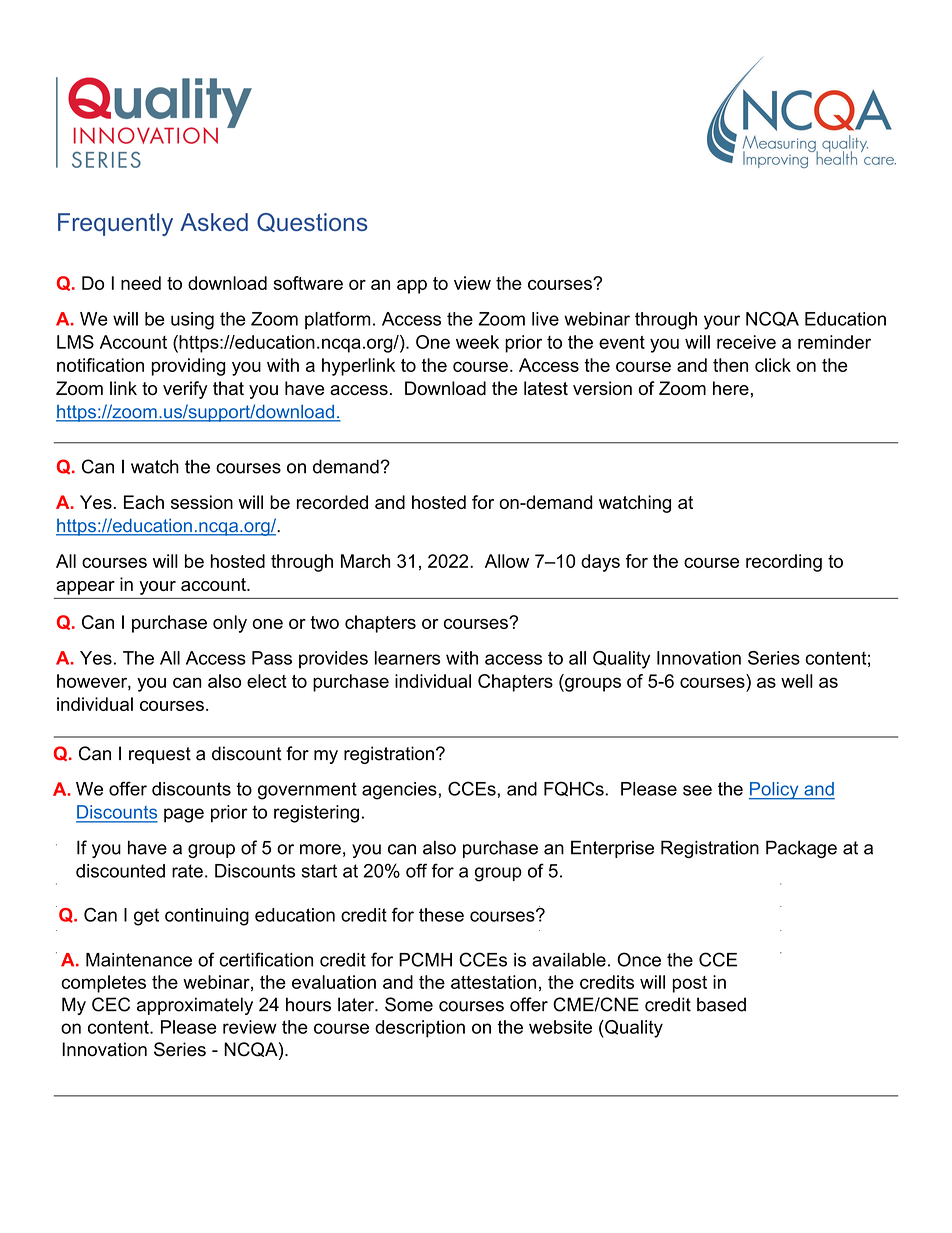 The width and height of the screenshot is (952, 1233). Describe the element at coordinates (185, 390) in the screenshot. I see `verify` at that location.
